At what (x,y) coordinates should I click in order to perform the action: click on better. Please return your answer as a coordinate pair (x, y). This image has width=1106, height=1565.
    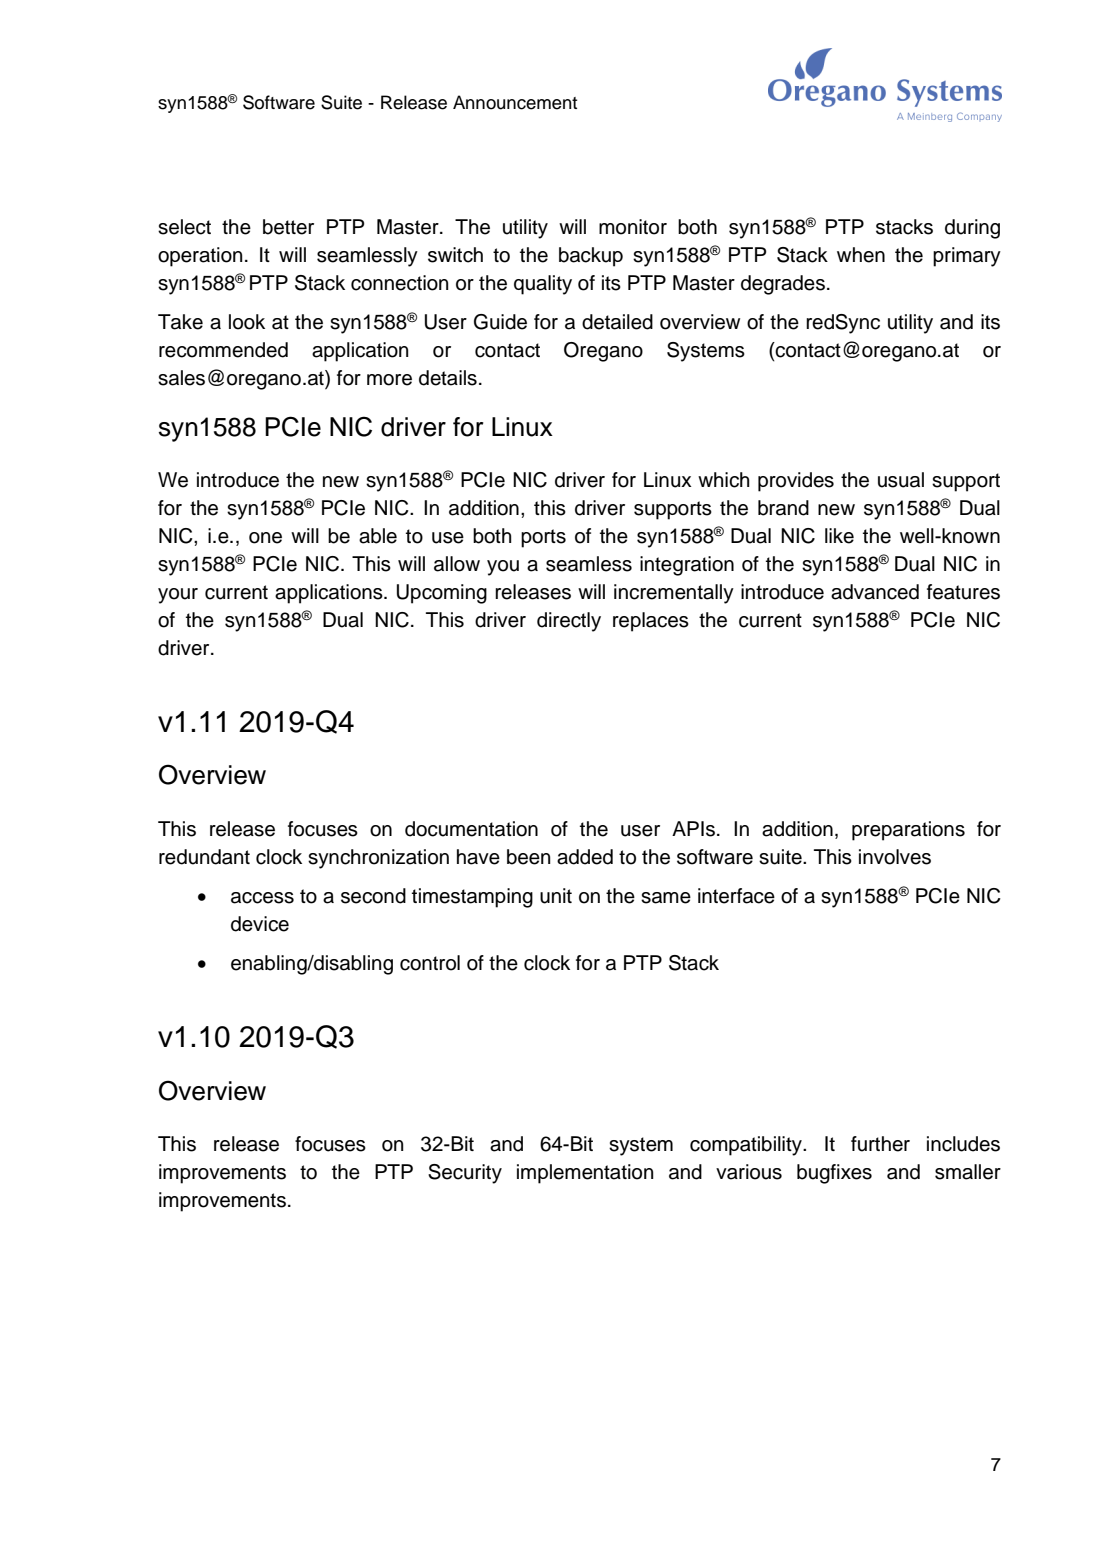
    Looking at the image, I should click on (288, 227).
